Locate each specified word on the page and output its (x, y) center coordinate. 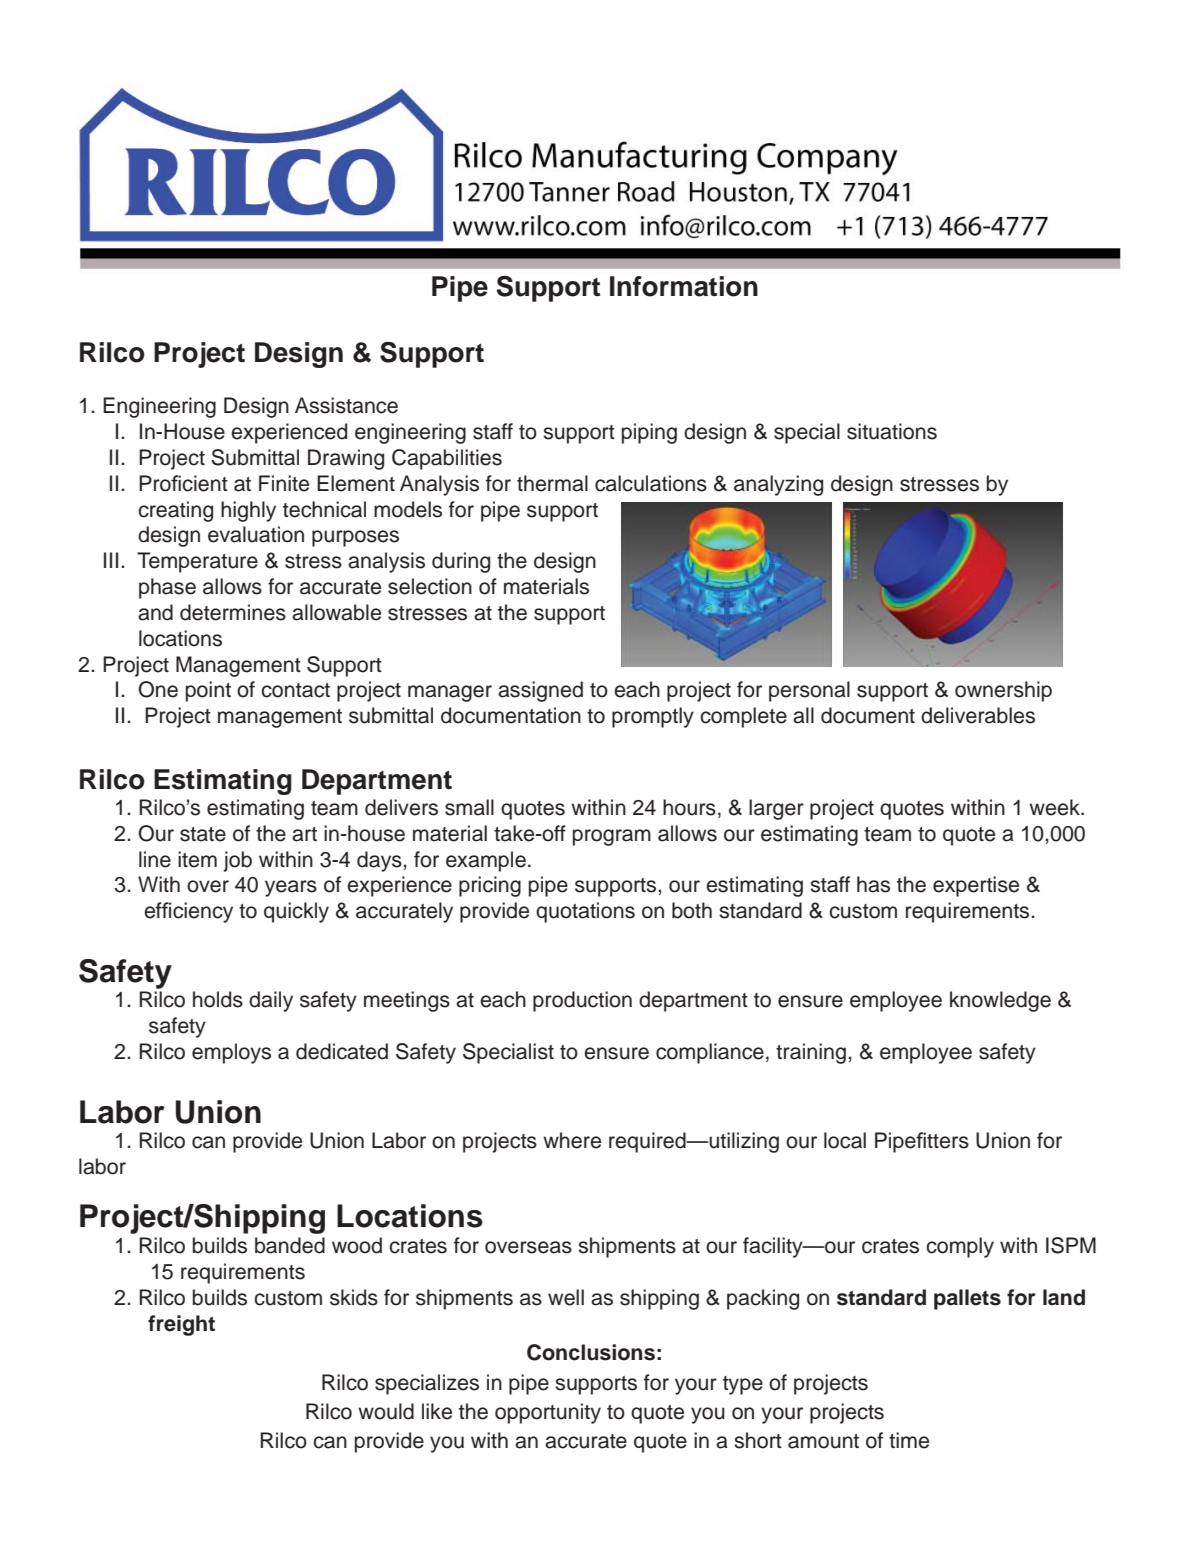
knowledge (1000, 1001)
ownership (1003, 691)
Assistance (346, 405)
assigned (540, 691)
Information (684, 286)
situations (892, 431)
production (582, 1001)
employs (231, 1053)
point (208, 691)
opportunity (548, 1413)
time (909, 1440)
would (386, 1411)
